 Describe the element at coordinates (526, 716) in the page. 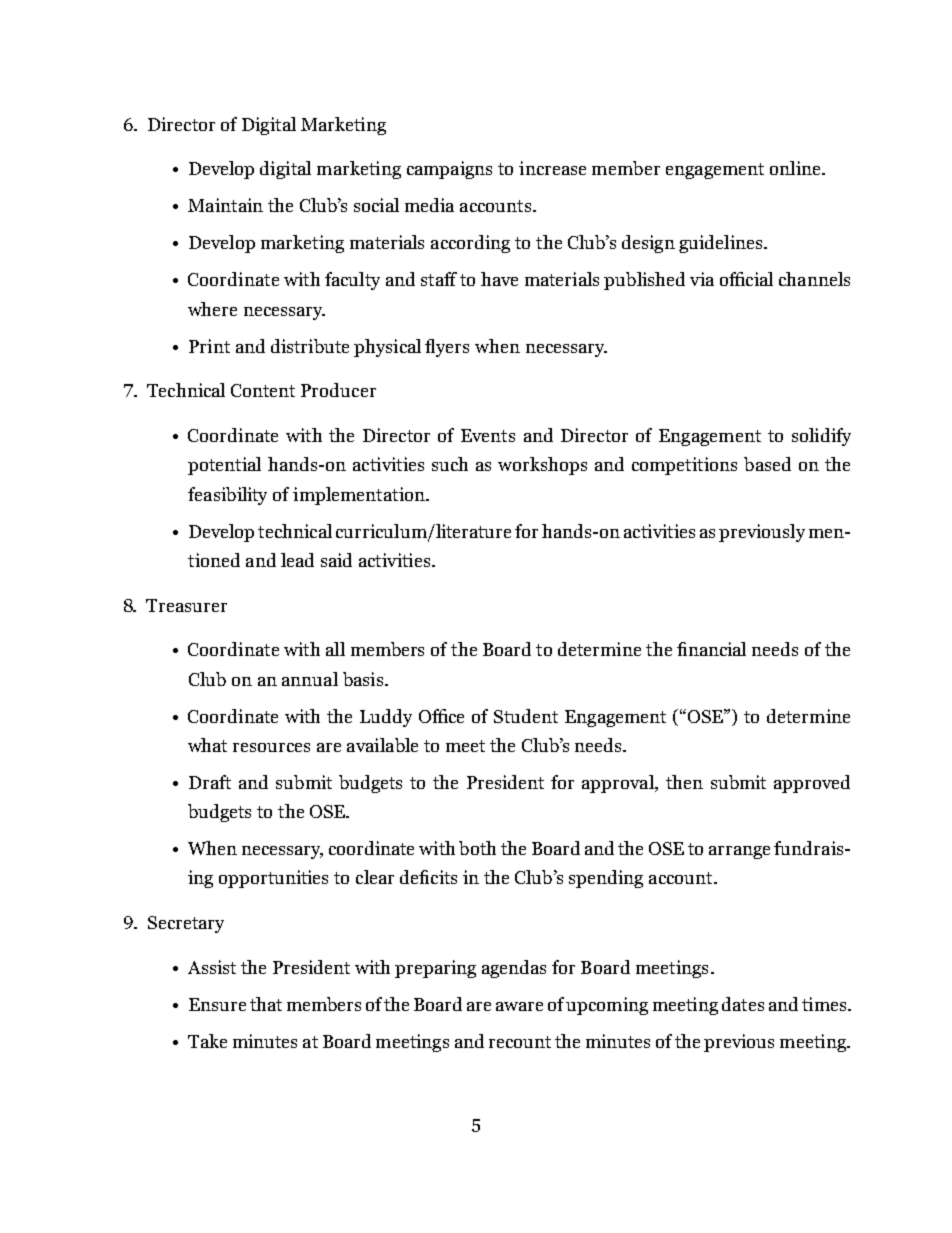

I see `Student` at that location.
